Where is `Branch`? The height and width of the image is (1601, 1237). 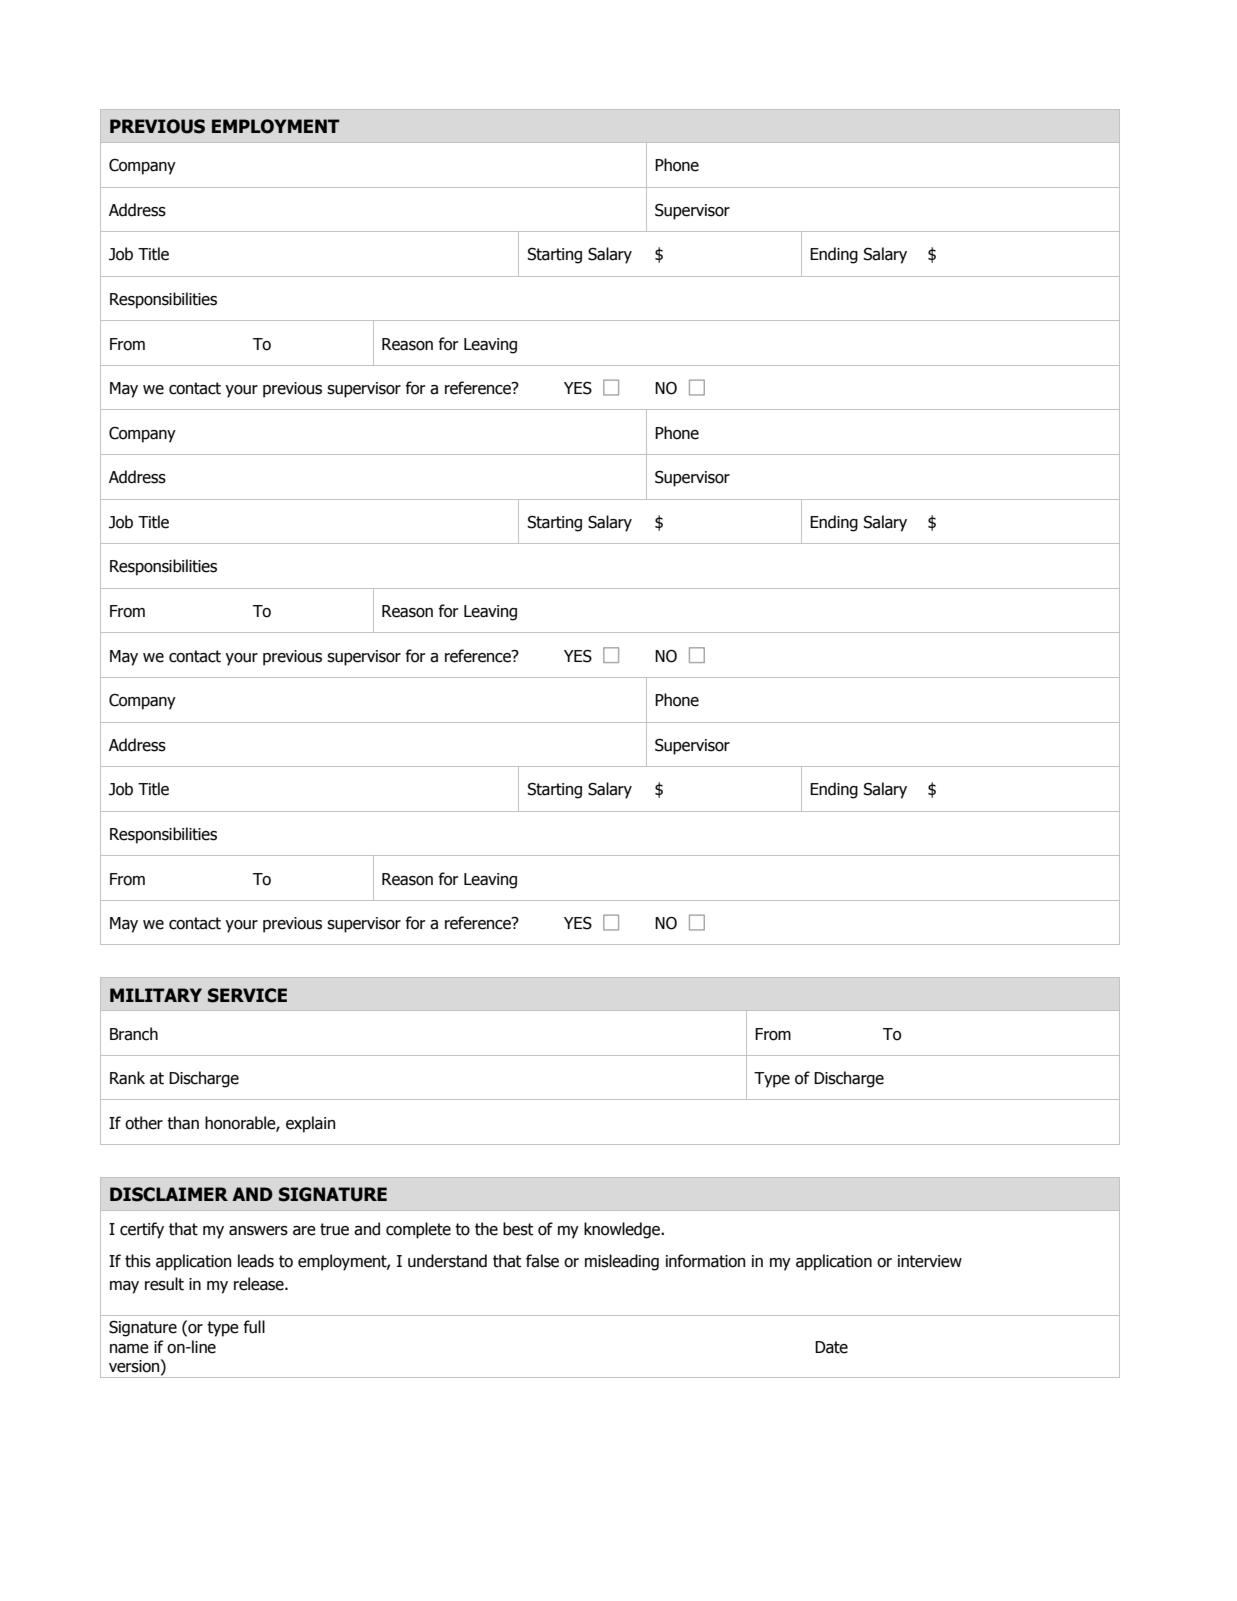 Branch is located at coordinates (134, 1034).
